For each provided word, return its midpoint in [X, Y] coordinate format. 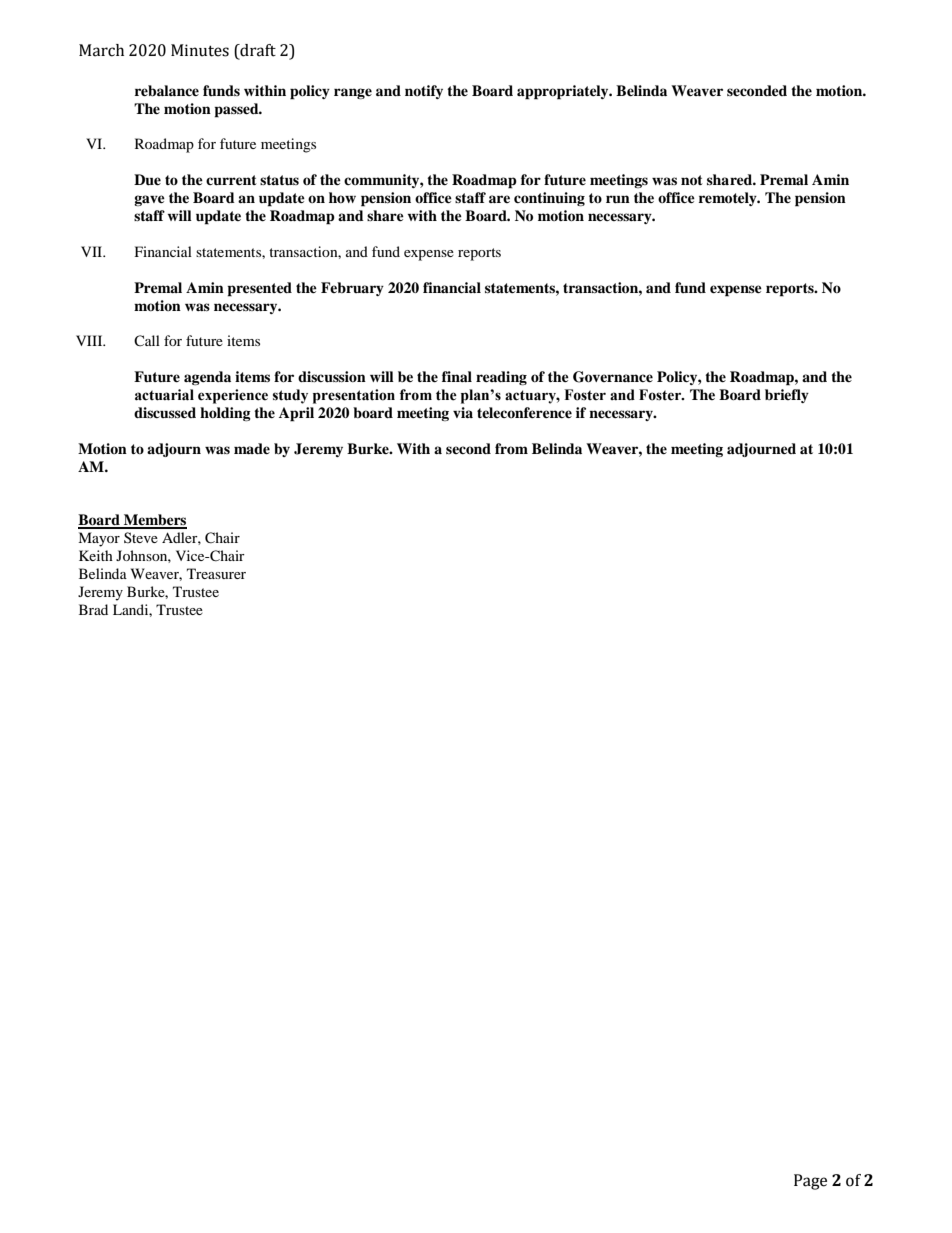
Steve [141, 537]
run [618, 199]
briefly [787, 396]
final [457, 376]
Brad [93, 609]
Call [147, 340]
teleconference [524, 412]
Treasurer [216, 573]
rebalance [167, 91]
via [463, 412]
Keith [96, 555]
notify [424, 92]
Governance [613, 377]
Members [154, 521]
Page [810, 1182]
